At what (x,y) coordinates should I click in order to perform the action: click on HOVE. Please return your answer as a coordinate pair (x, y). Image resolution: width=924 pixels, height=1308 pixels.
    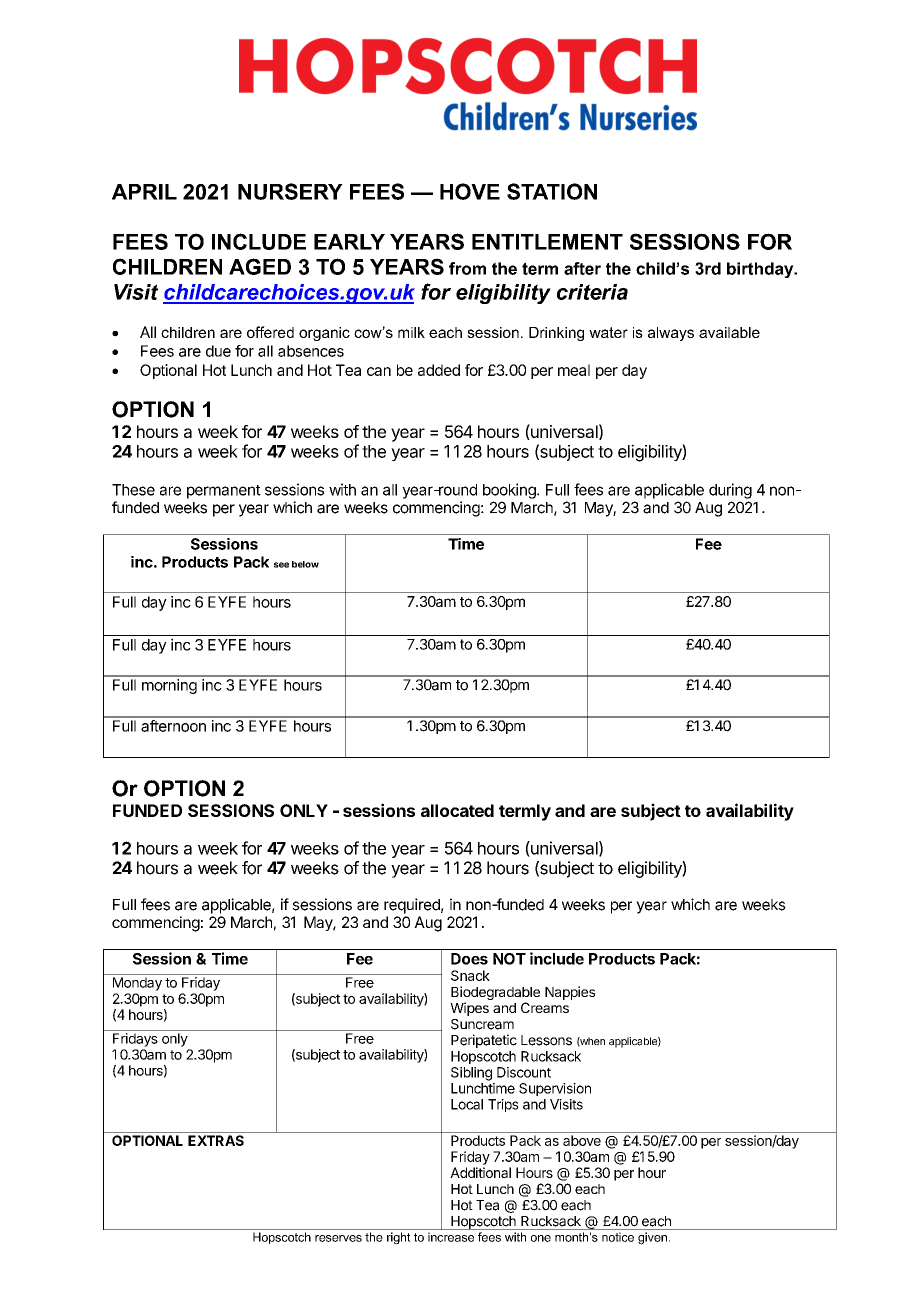
    Looking at the image, I should click on (470, 191).
